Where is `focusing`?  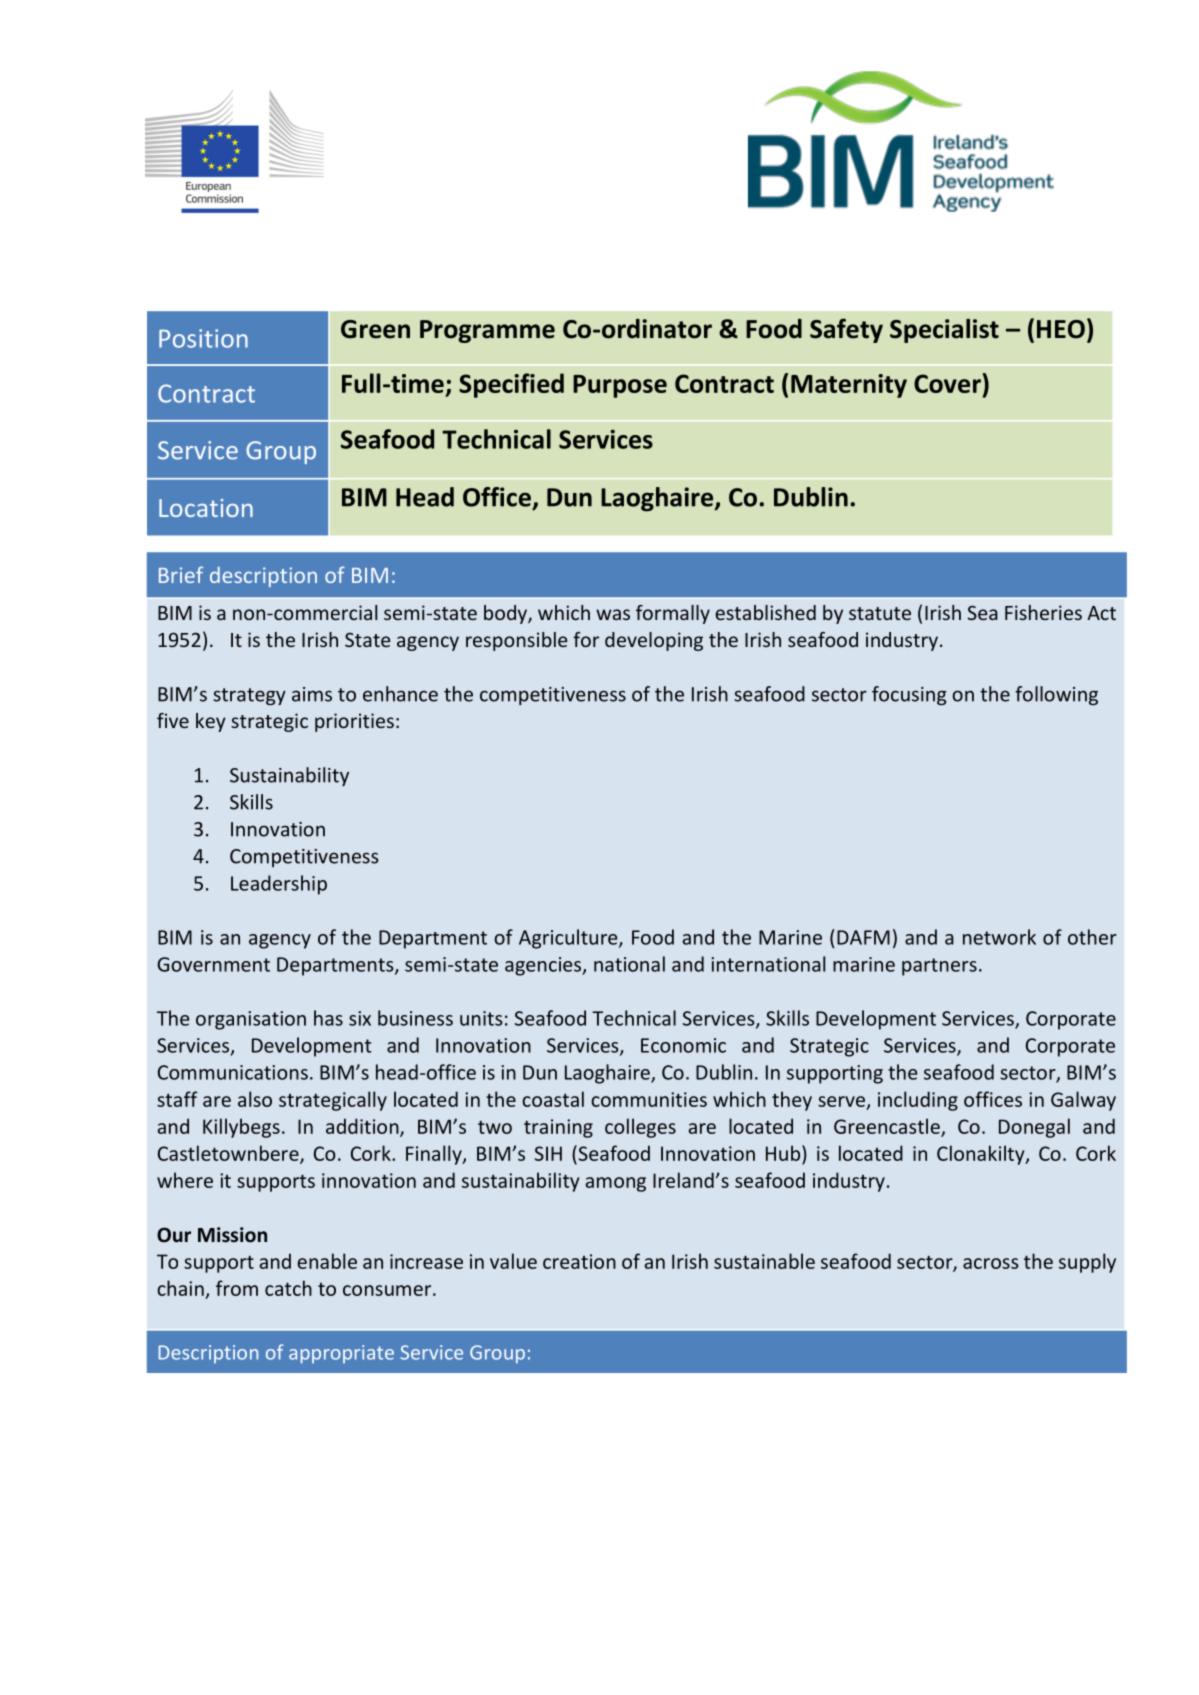
focusing is located at coordinates (909, 695).
